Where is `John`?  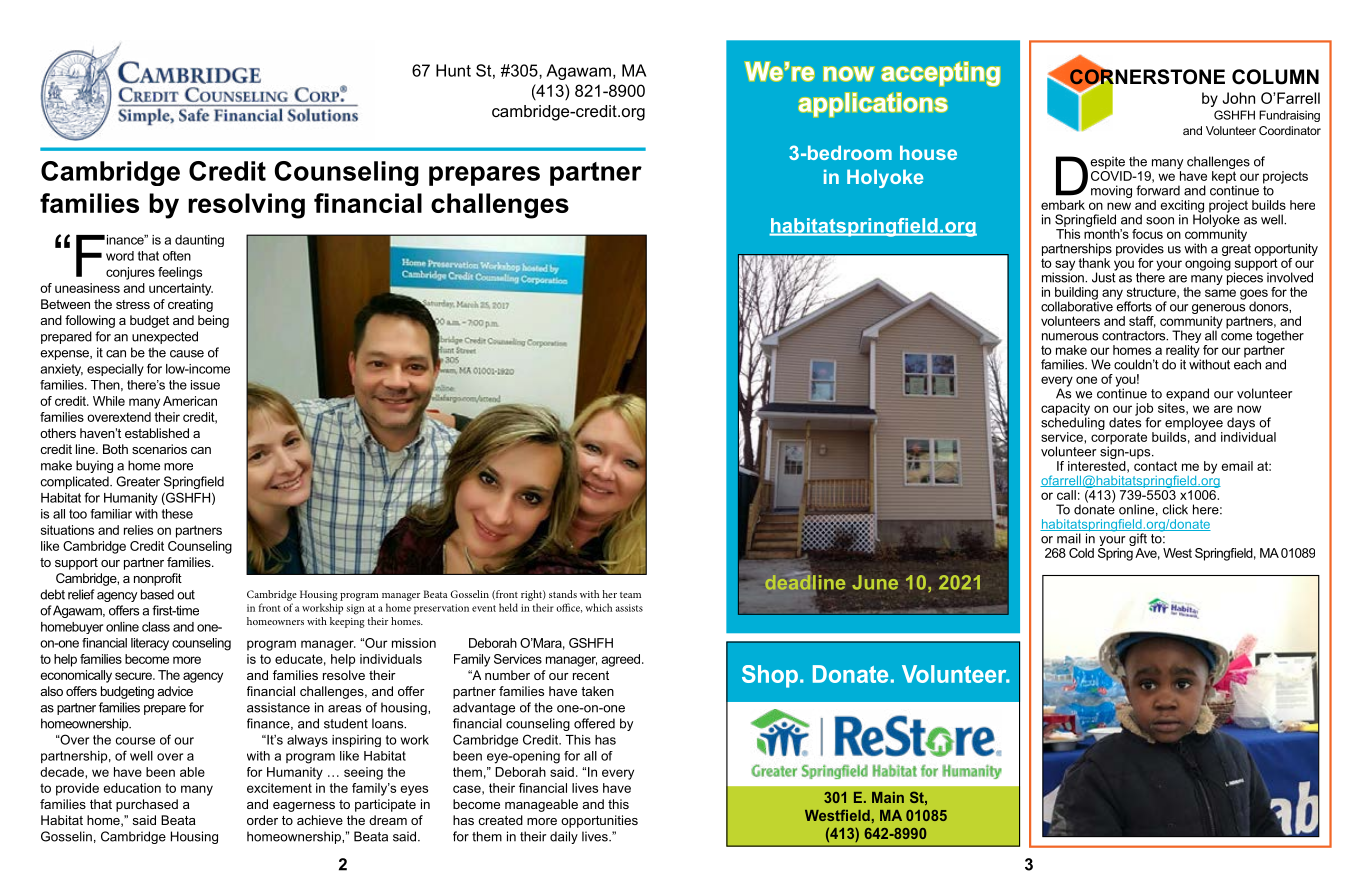
John is located at coordinates (1239, 98).
